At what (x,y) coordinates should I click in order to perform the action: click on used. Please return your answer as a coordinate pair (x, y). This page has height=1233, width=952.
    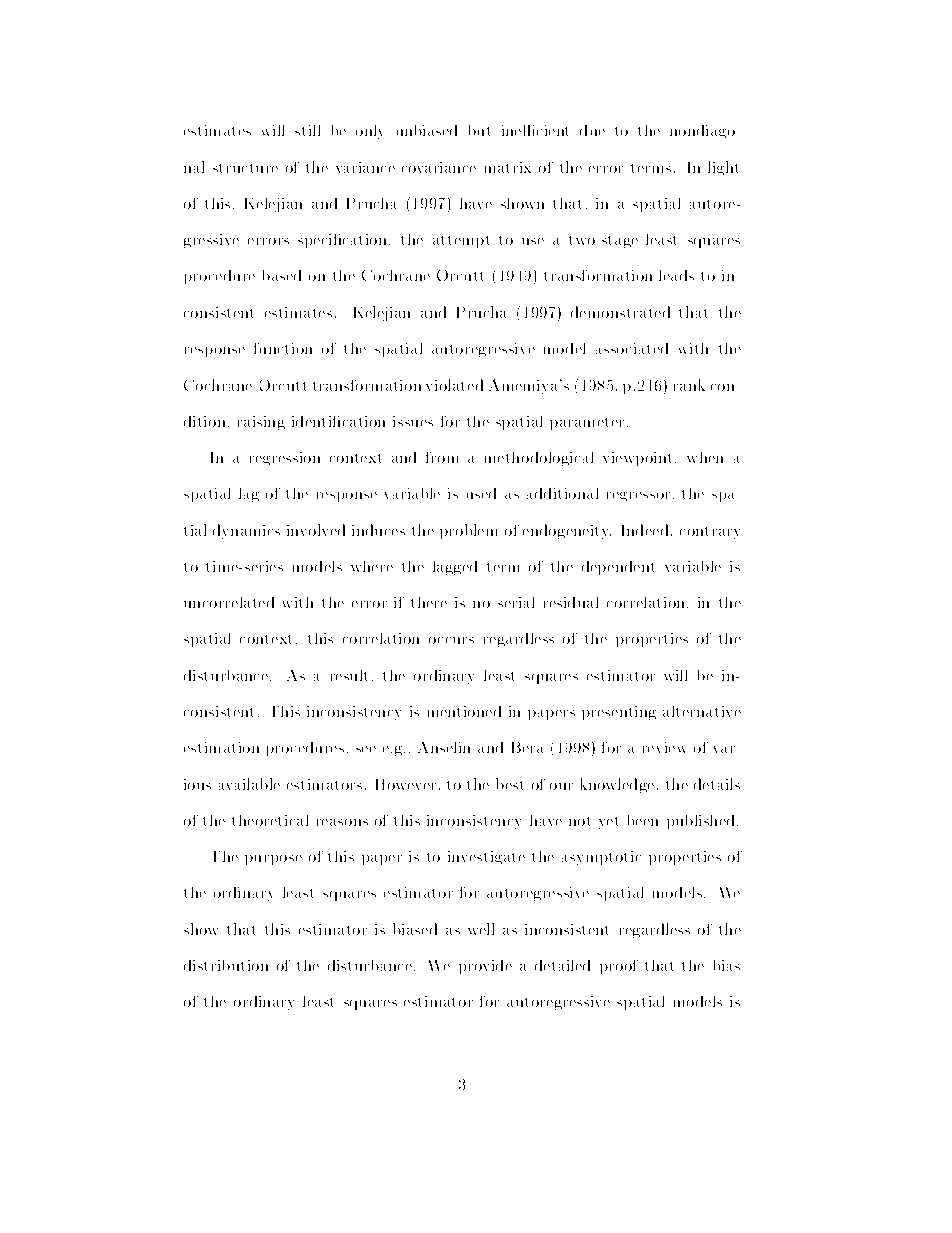
    Looking at the image, I should click on (481, 493).
